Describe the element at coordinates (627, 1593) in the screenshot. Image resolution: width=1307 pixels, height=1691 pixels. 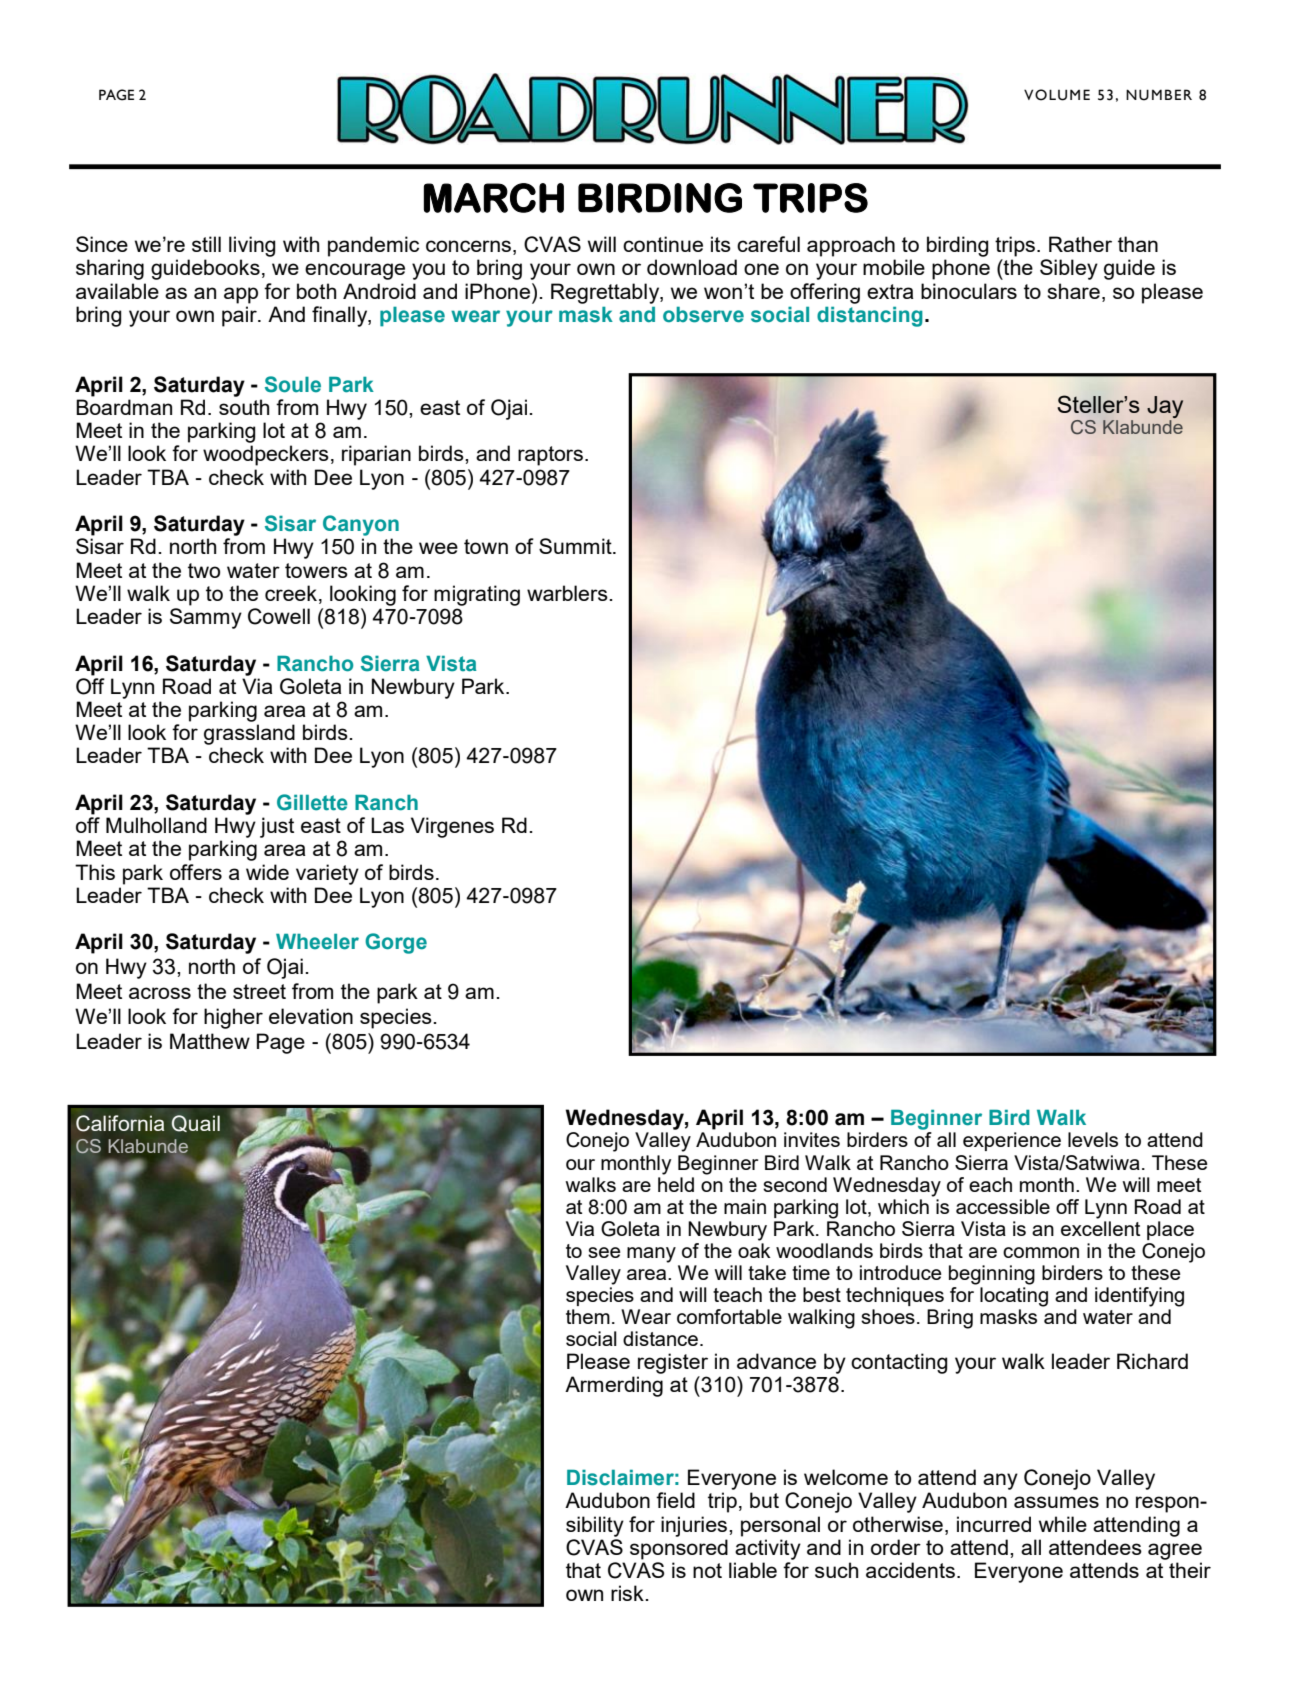
I see `risk` at that location.
